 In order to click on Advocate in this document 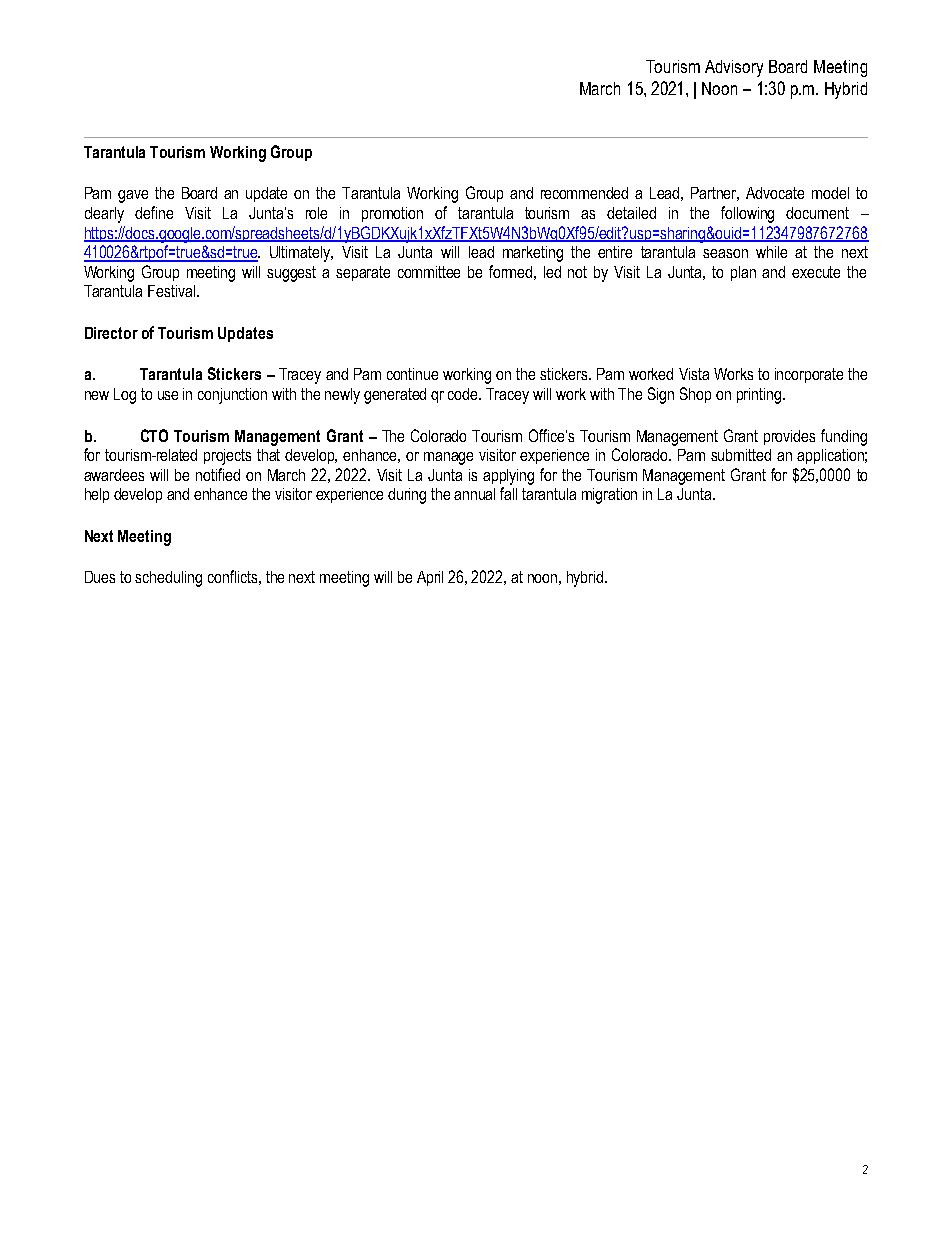, I will do `click(775, 193)`.
